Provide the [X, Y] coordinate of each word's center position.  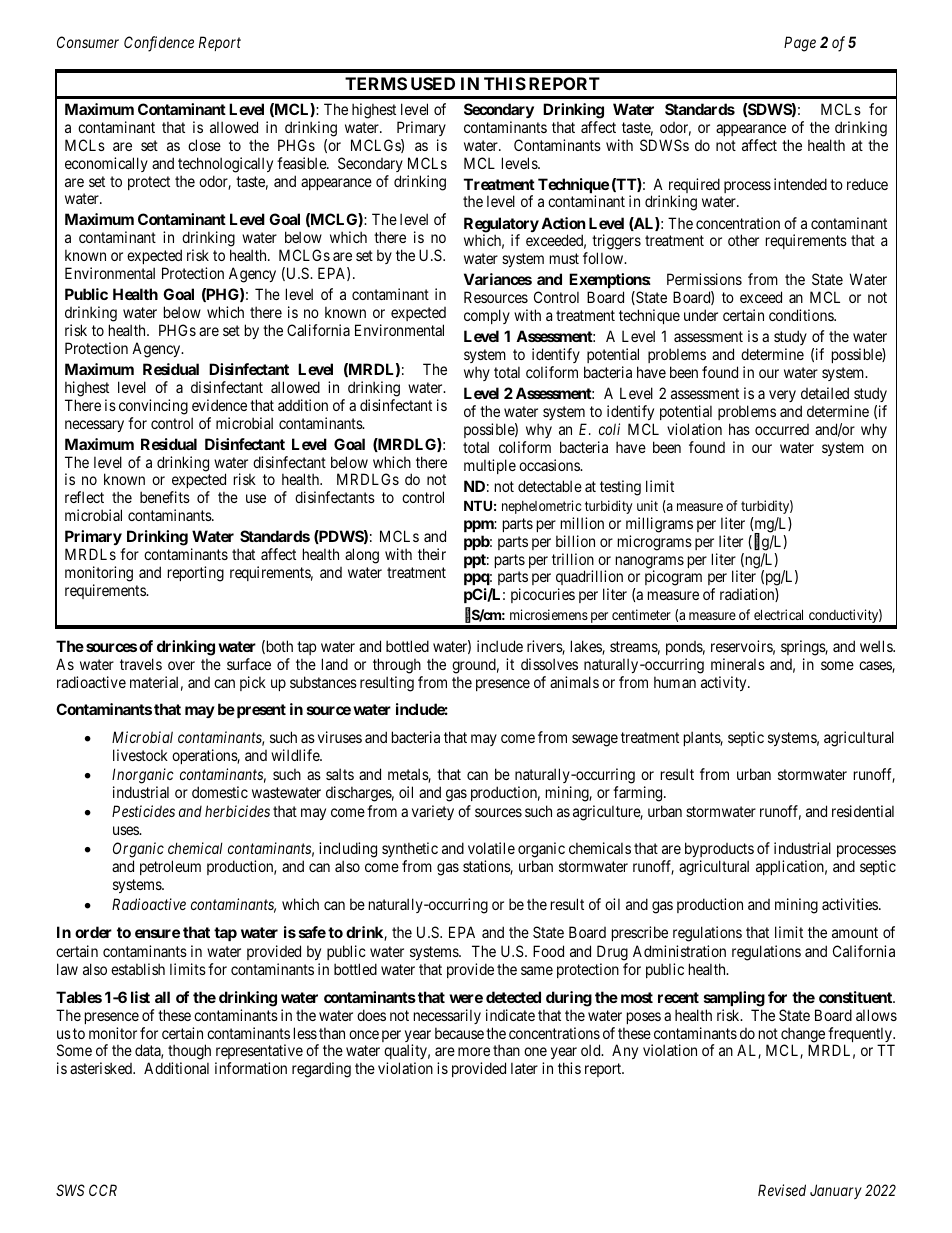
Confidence [159, 44]
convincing [153, 407]
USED [433, 83]
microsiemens [549, 614]
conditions [802, 315]
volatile [491, 848]
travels [141, 664]
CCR [103, 1190]
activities [851, 904]
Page [800, 44]
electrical [778, 614]
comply [487, 316]
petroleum [170, 867]
